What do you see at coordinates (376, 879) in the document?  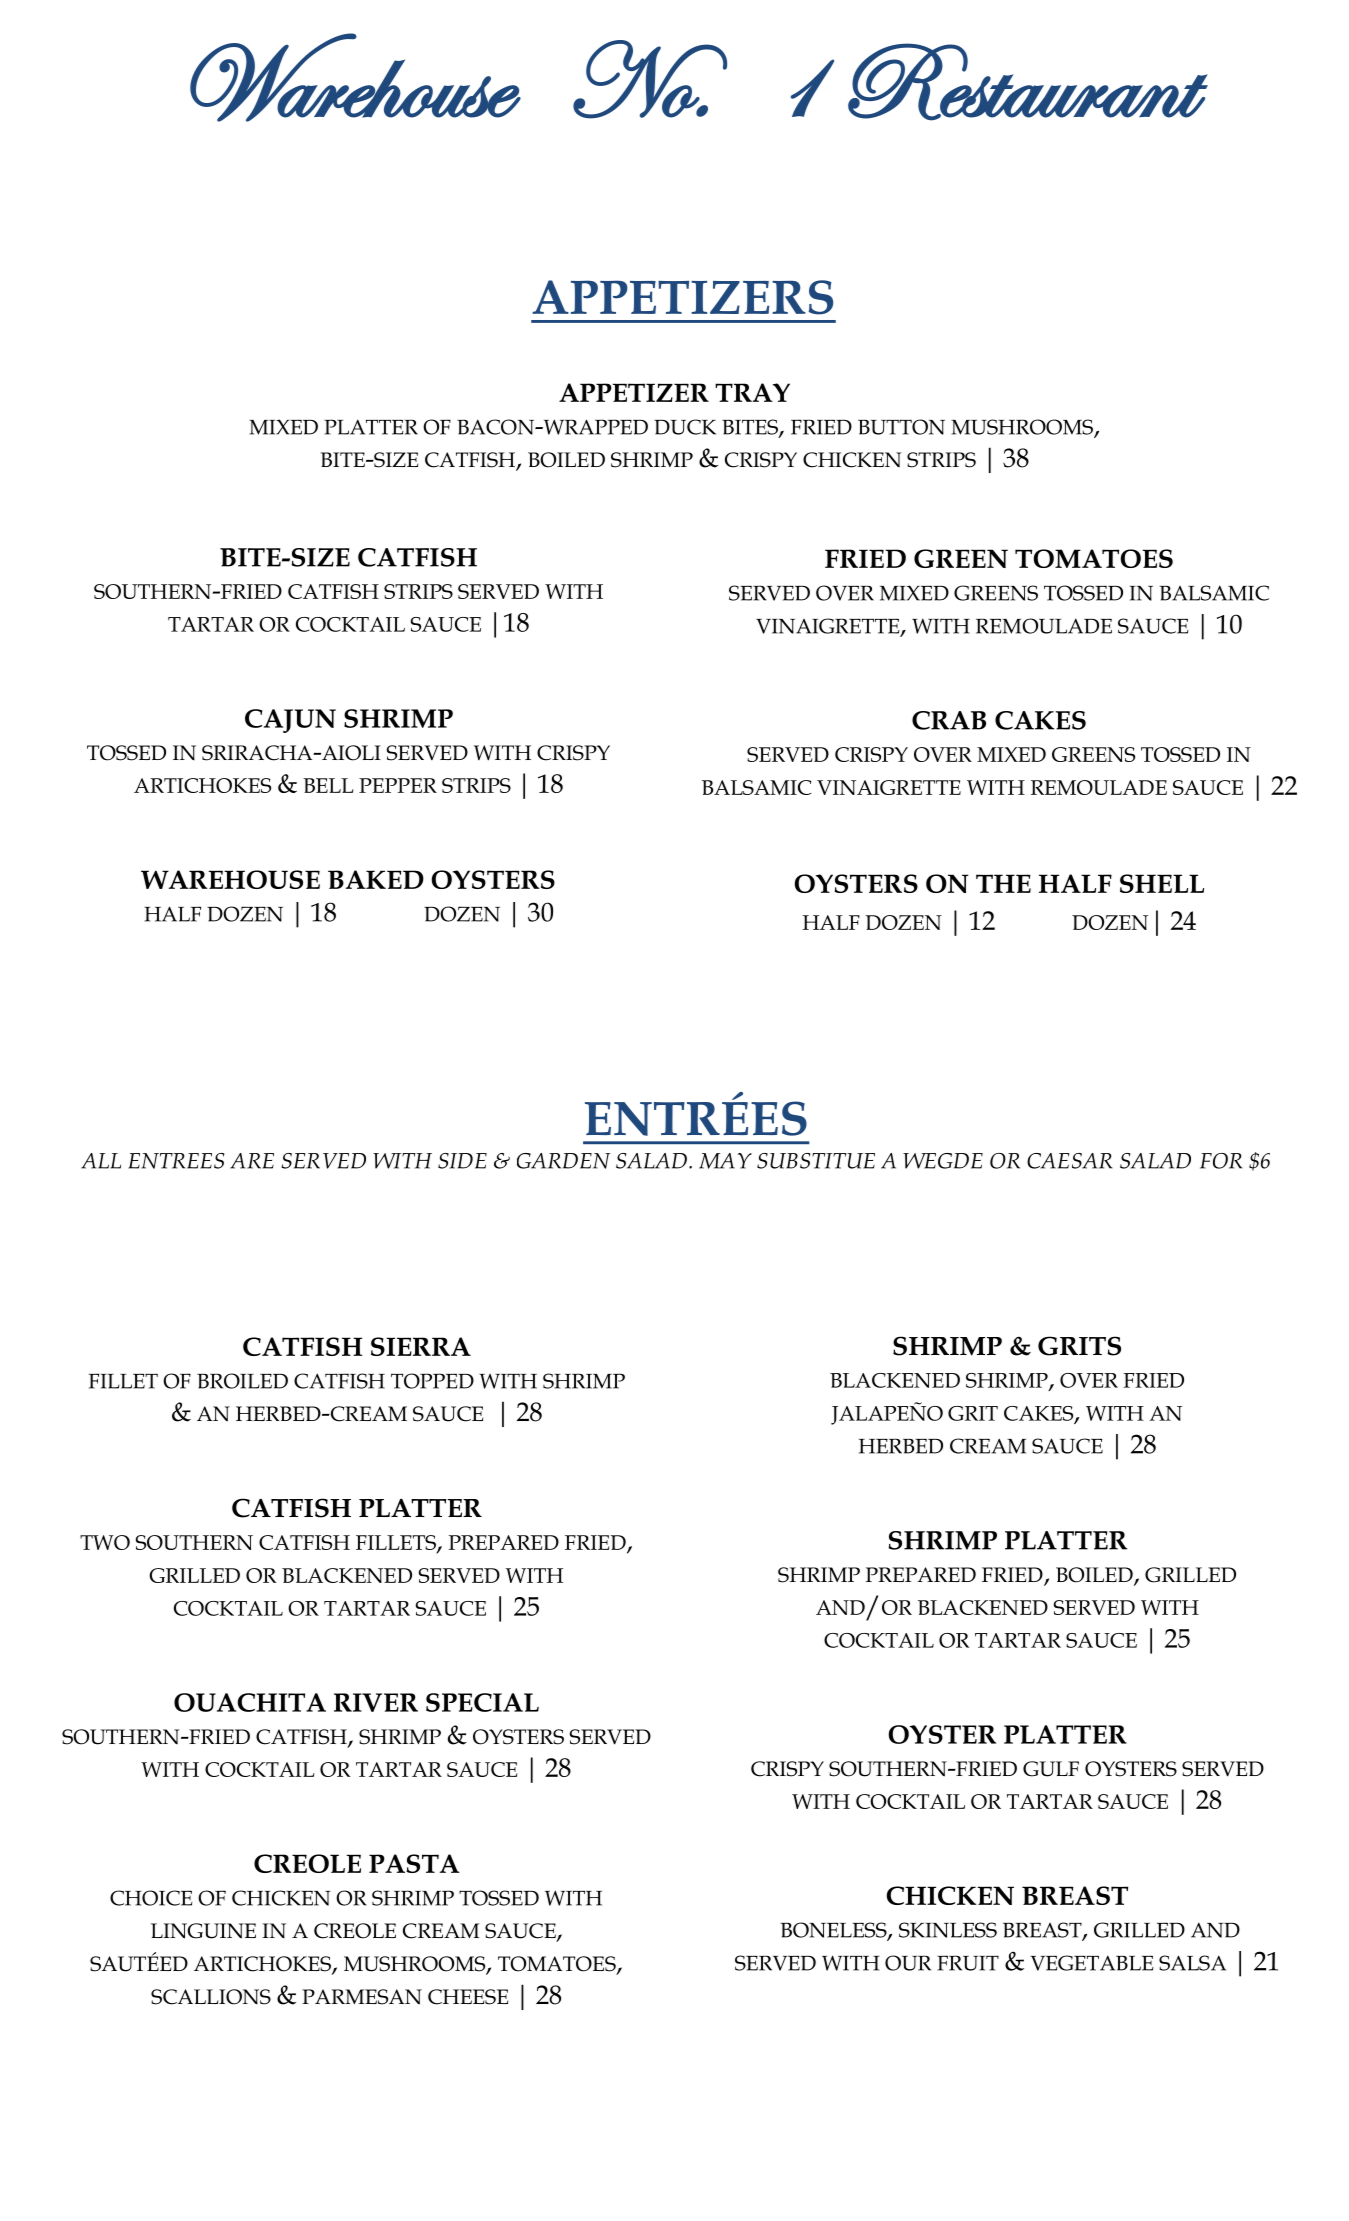 I see `BAKED` at bounding box center [376, 879].
